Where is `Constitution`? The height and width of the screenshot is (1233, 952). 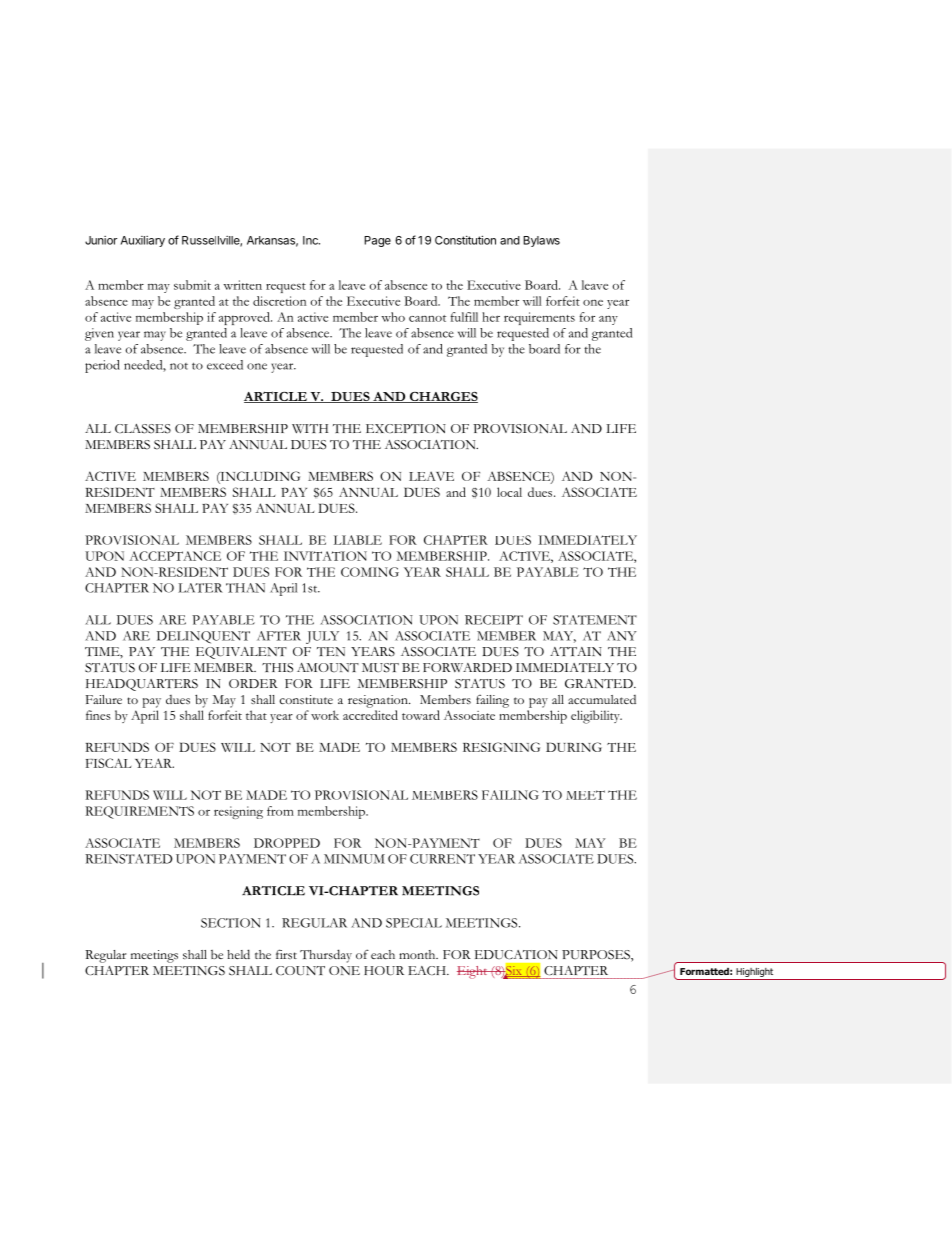
Constitution is located at coordinates (465, 240).
